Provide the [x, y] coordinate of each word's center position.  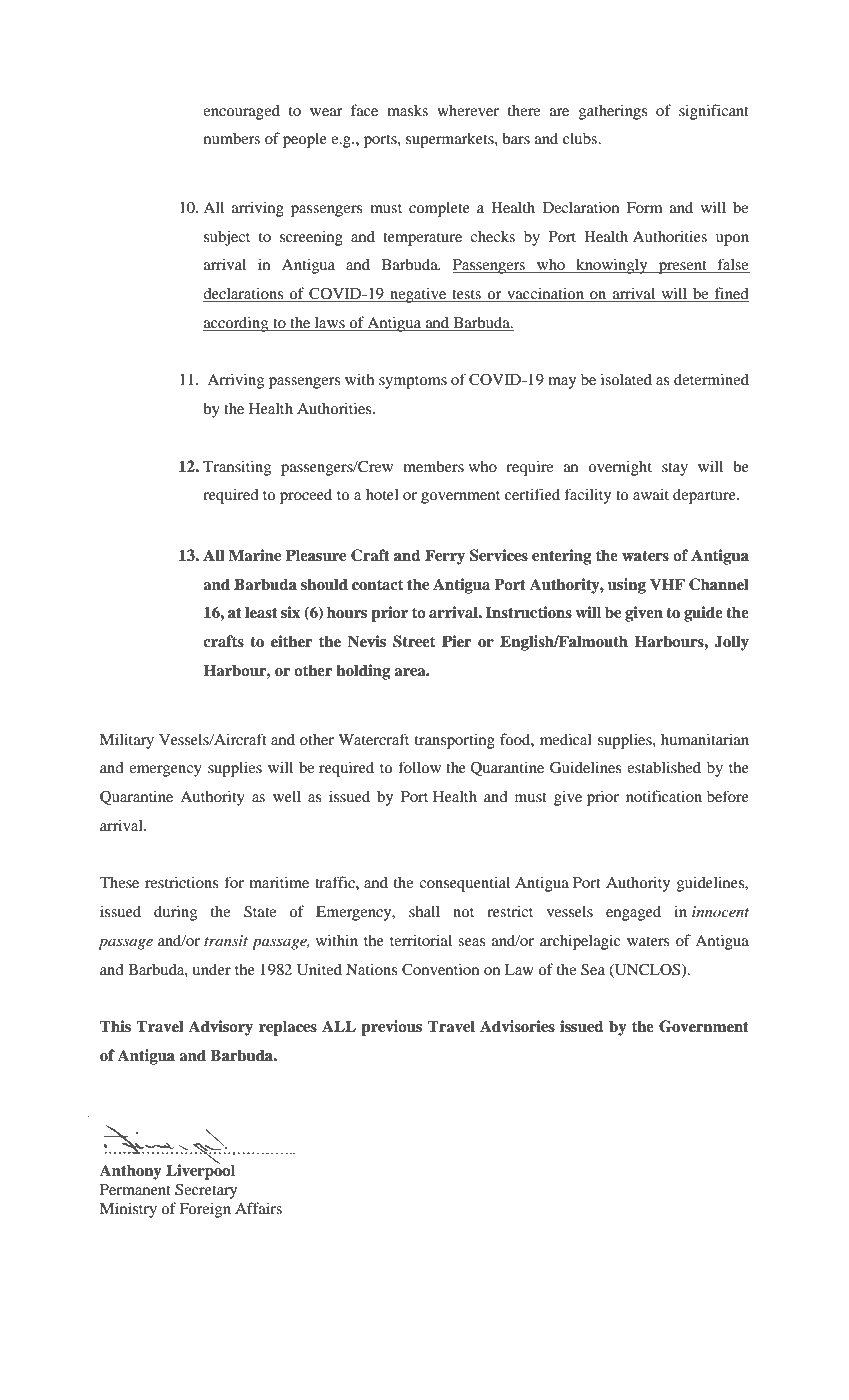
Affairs [258, 1208]
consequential [464, 884]
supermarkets [451, 140]
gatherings [613, 112]
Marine [255, 555]
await [651, 494]
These [119, 882]
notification [664, 796]
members [433, 466]
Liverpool [200, 1171]
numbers [232, 138]
